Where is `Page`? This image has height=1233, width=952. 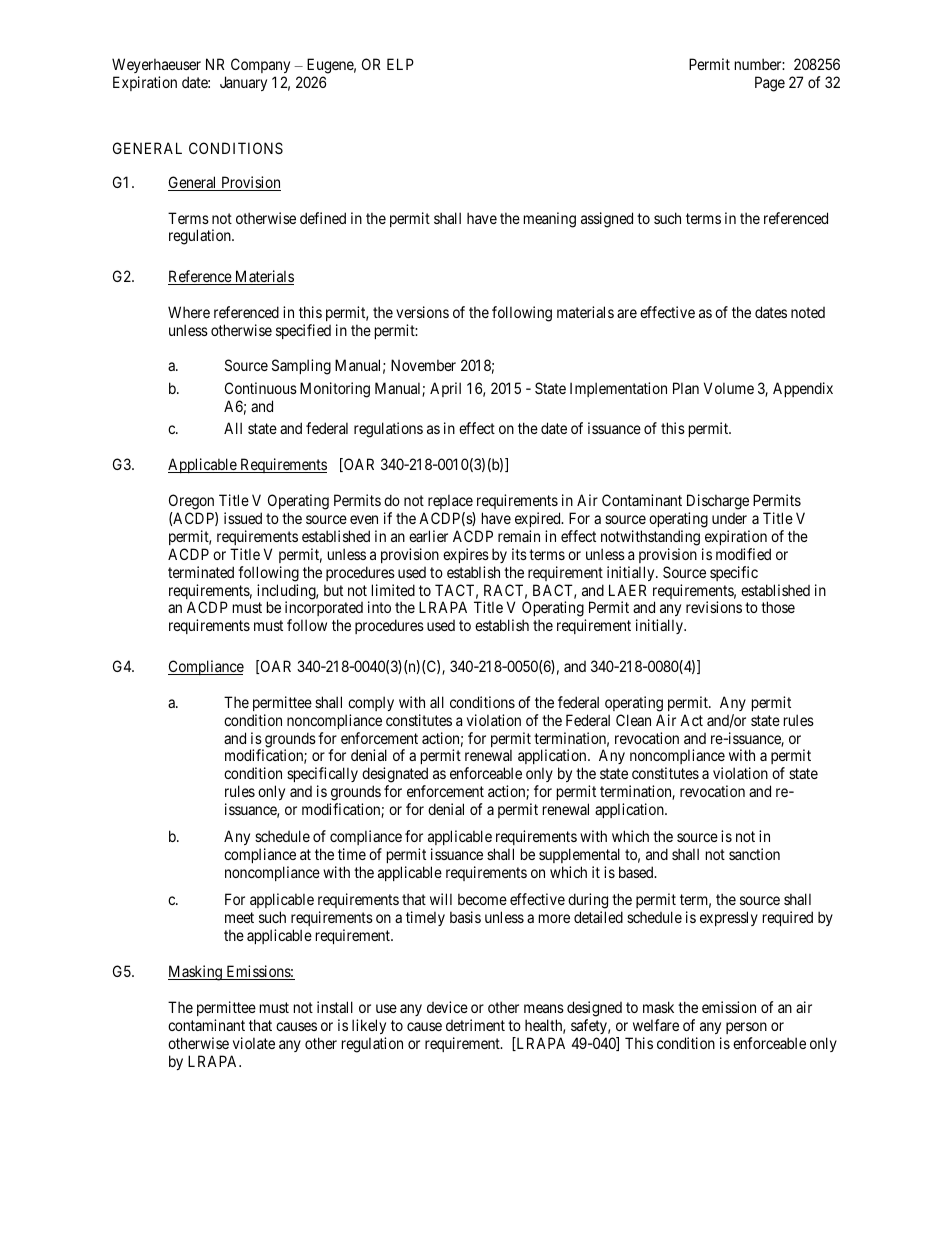
Page is located at coordinates (770, 84).
